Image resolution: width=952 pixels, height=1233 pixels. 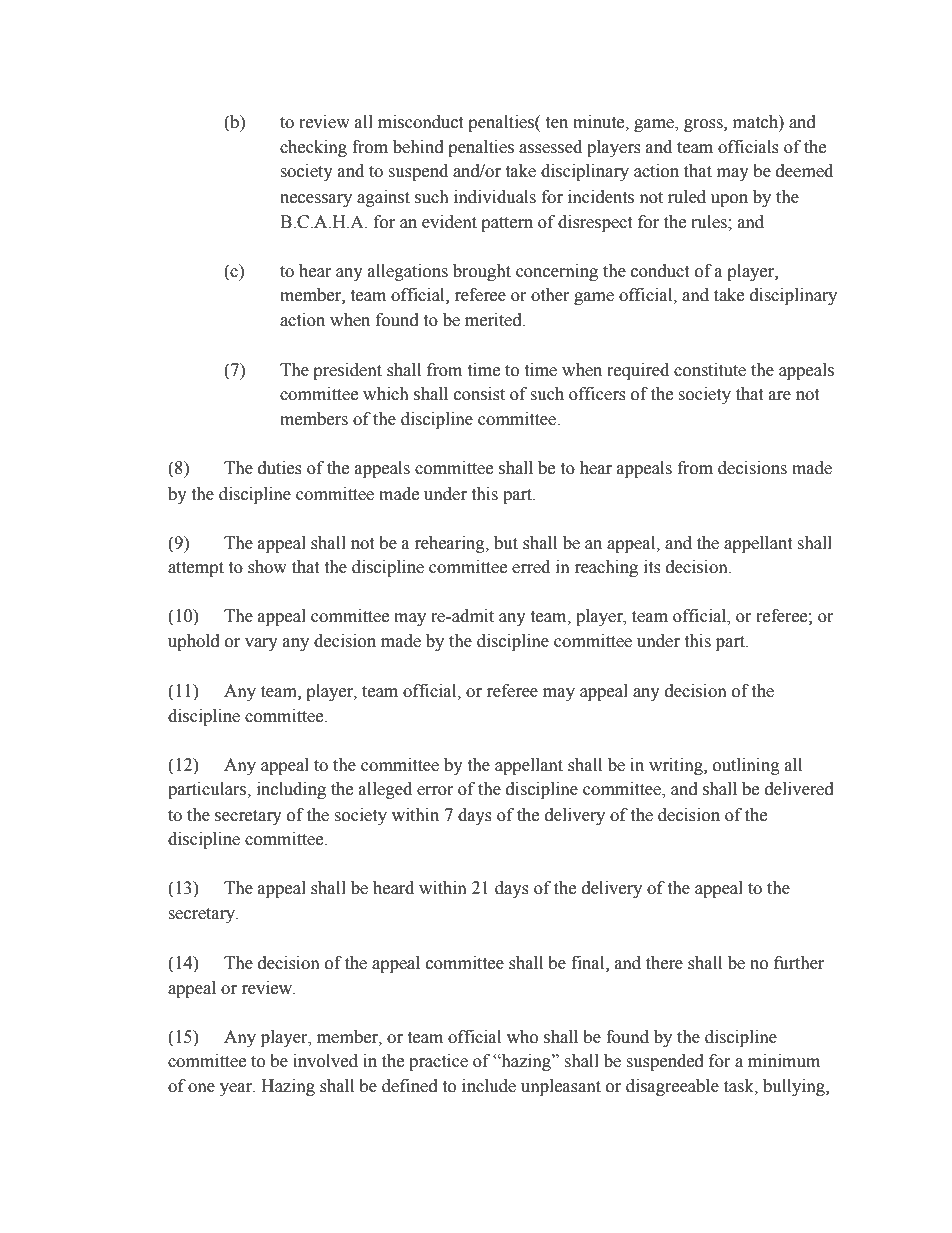 I want to click on its, so click(x=652, y=567).
